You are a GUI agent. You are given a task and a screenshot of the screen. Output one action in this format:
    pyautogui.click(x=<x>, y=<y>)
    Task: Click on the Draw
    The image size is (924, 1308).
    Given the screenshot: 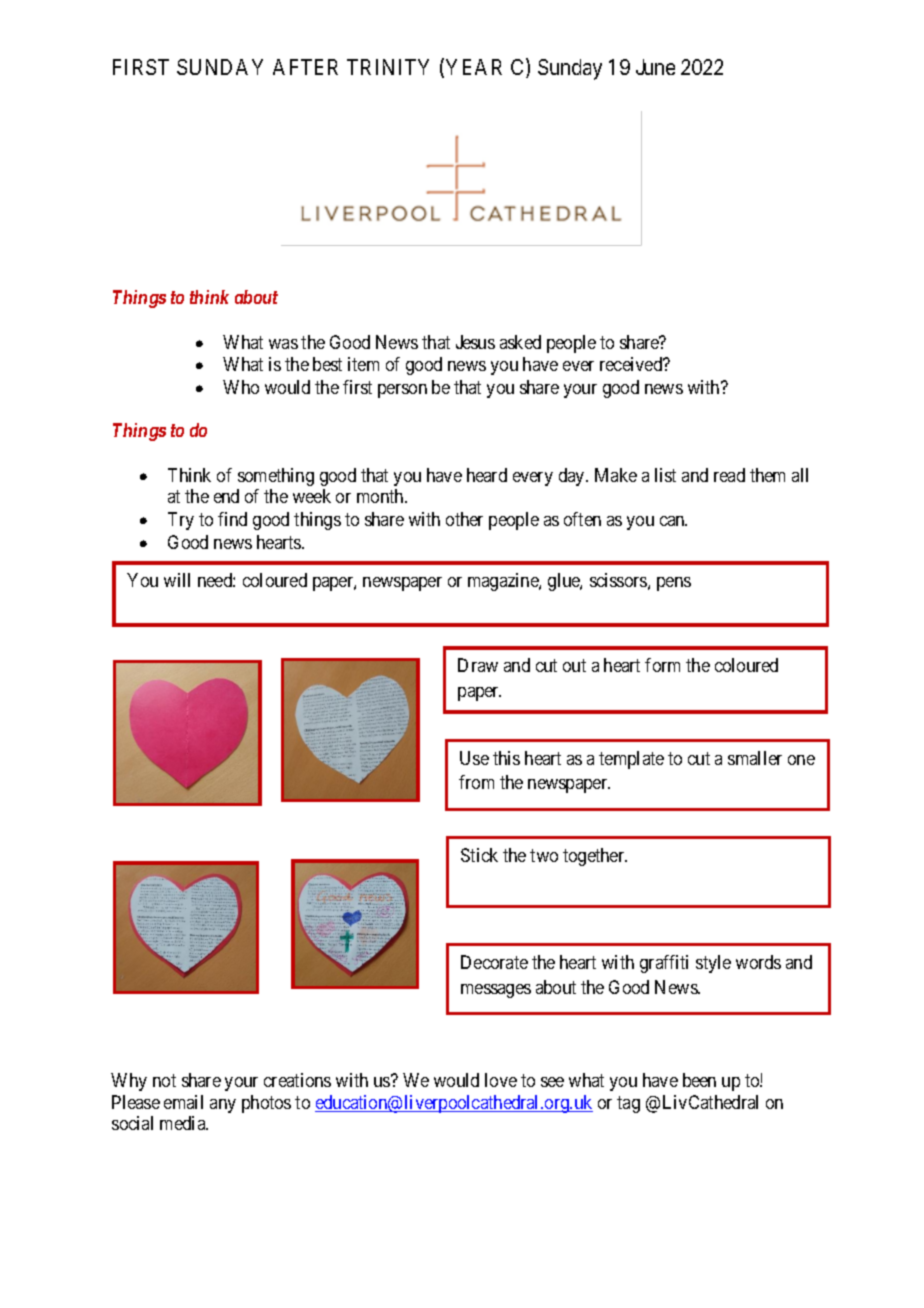 What is the action you would take?
    pyautogui.click(x=478, y=665)
